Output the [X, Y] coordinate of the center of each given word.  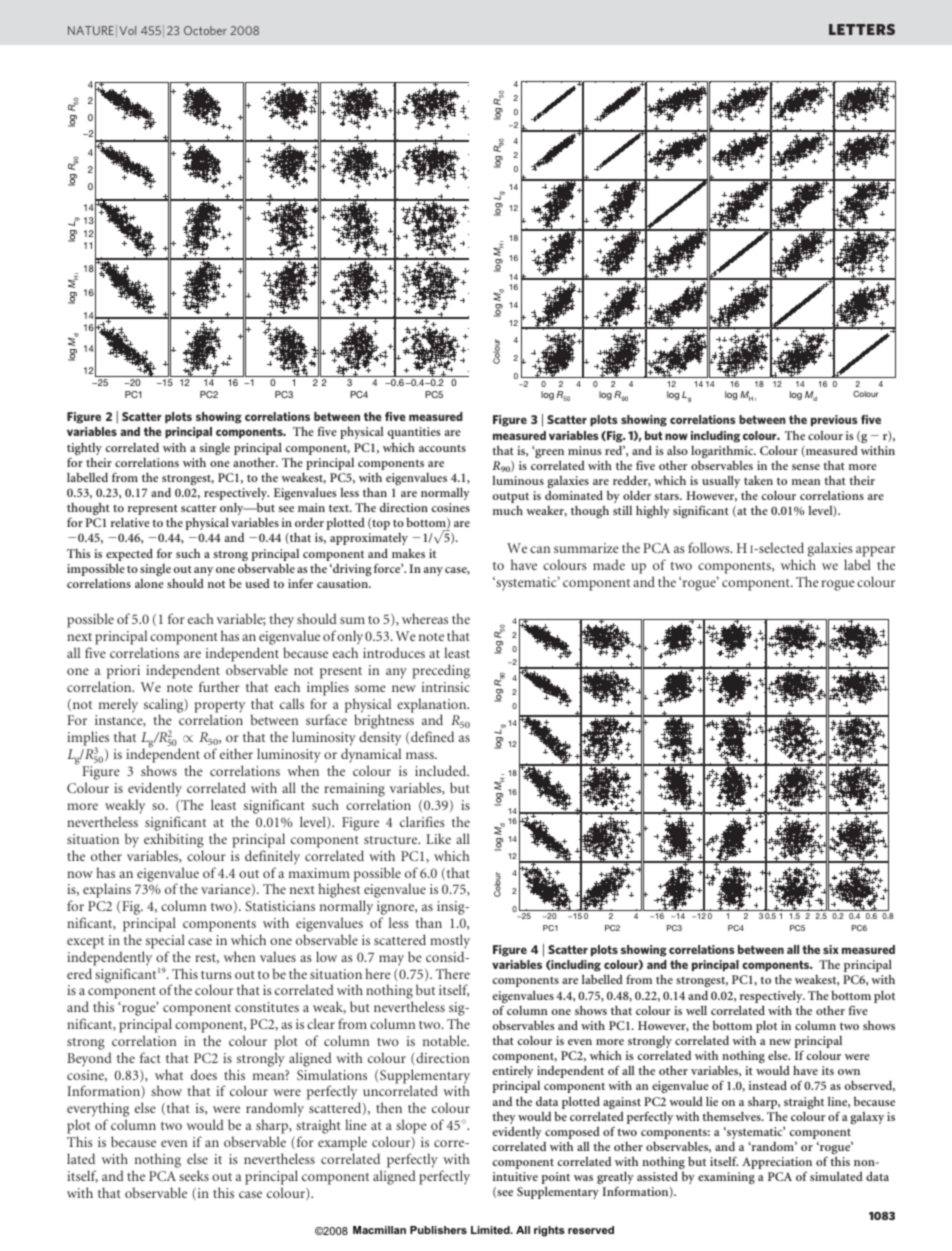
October [205, 30]
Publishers [438, 1230]
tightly [84, 450]
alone [149, 583]
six [831, 949]
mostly [450, 941]
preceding [441, 671]
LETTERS [862, 29]
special [165, 941]
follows [710, 547]
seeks [194, 1175]
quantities [414, 433]
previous [834, 421]
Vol [127, 30]
